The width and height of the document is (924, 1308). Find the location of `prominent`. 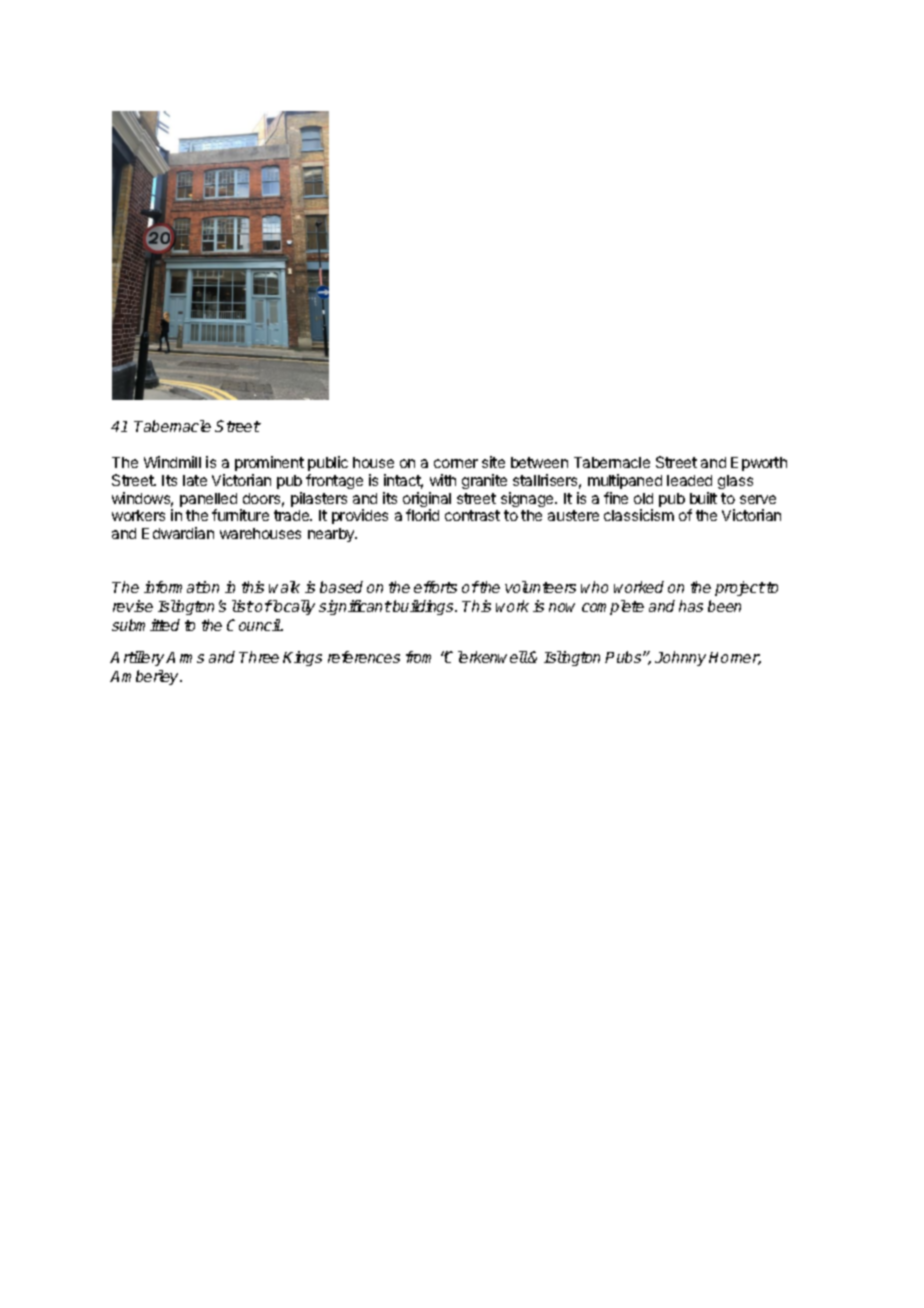

prominent is located at coordinates (269, 463).
